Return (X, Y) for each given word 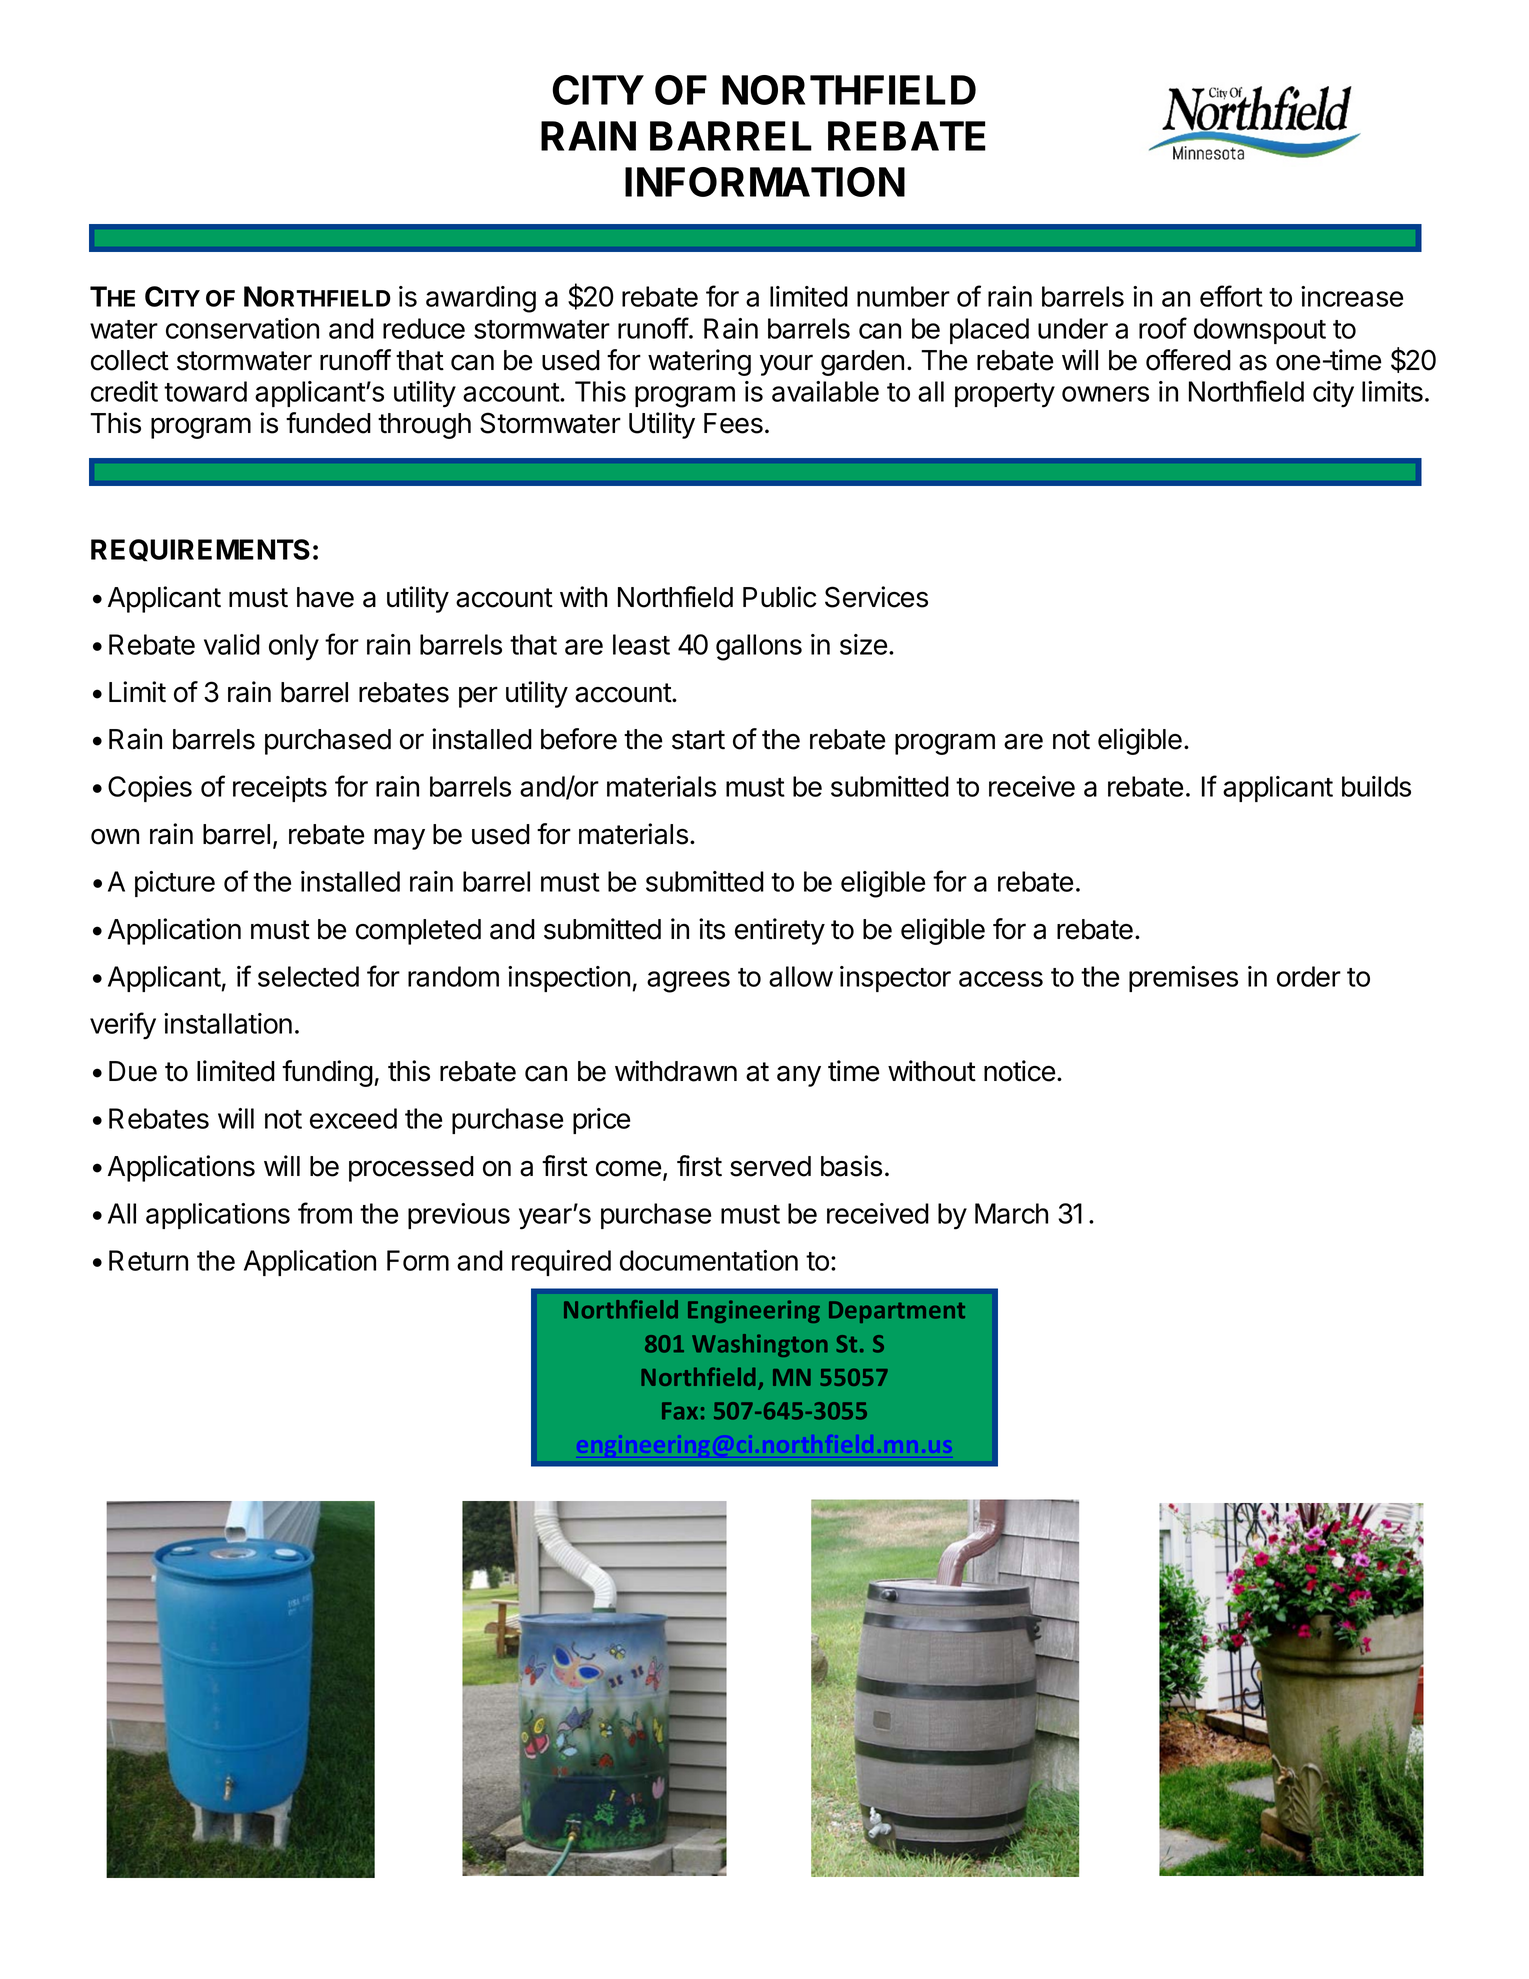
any (799, 1076)
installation (228, 1023)
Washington (760, 1345)
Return (148, 1260)
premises (1183, 979)
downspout (1260, 331)
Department (897, 1312)
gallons (759, 647)
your (786, 365)
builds (1376, 786)
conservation (242, 328)
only (294, 647)
